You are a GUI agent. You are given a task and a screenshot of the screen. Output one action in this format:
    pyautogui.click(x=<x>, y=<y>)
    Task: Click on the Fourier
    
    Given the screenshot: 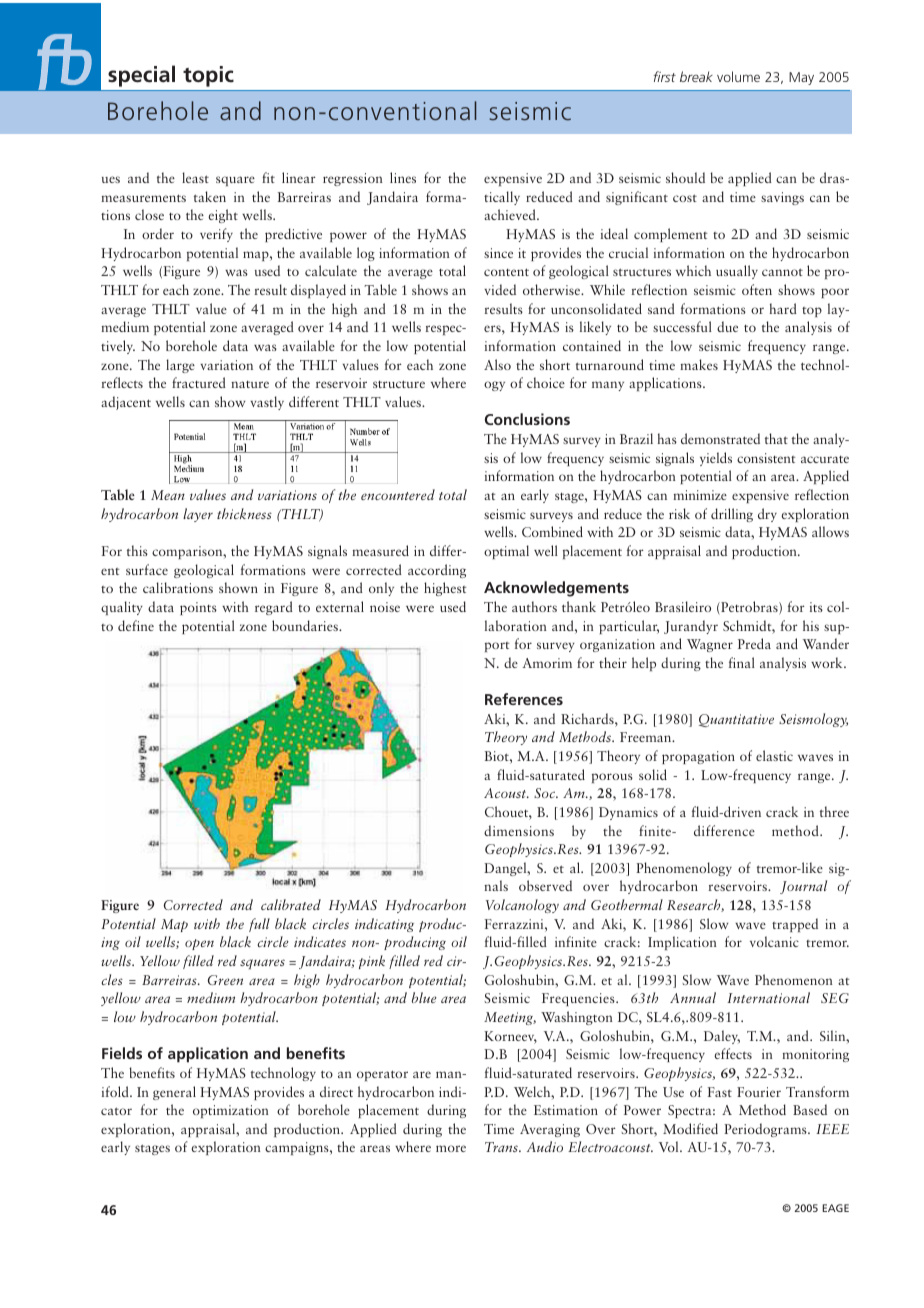 What is the action you would take?
    pyautogui.click(x=759, y=1092)
